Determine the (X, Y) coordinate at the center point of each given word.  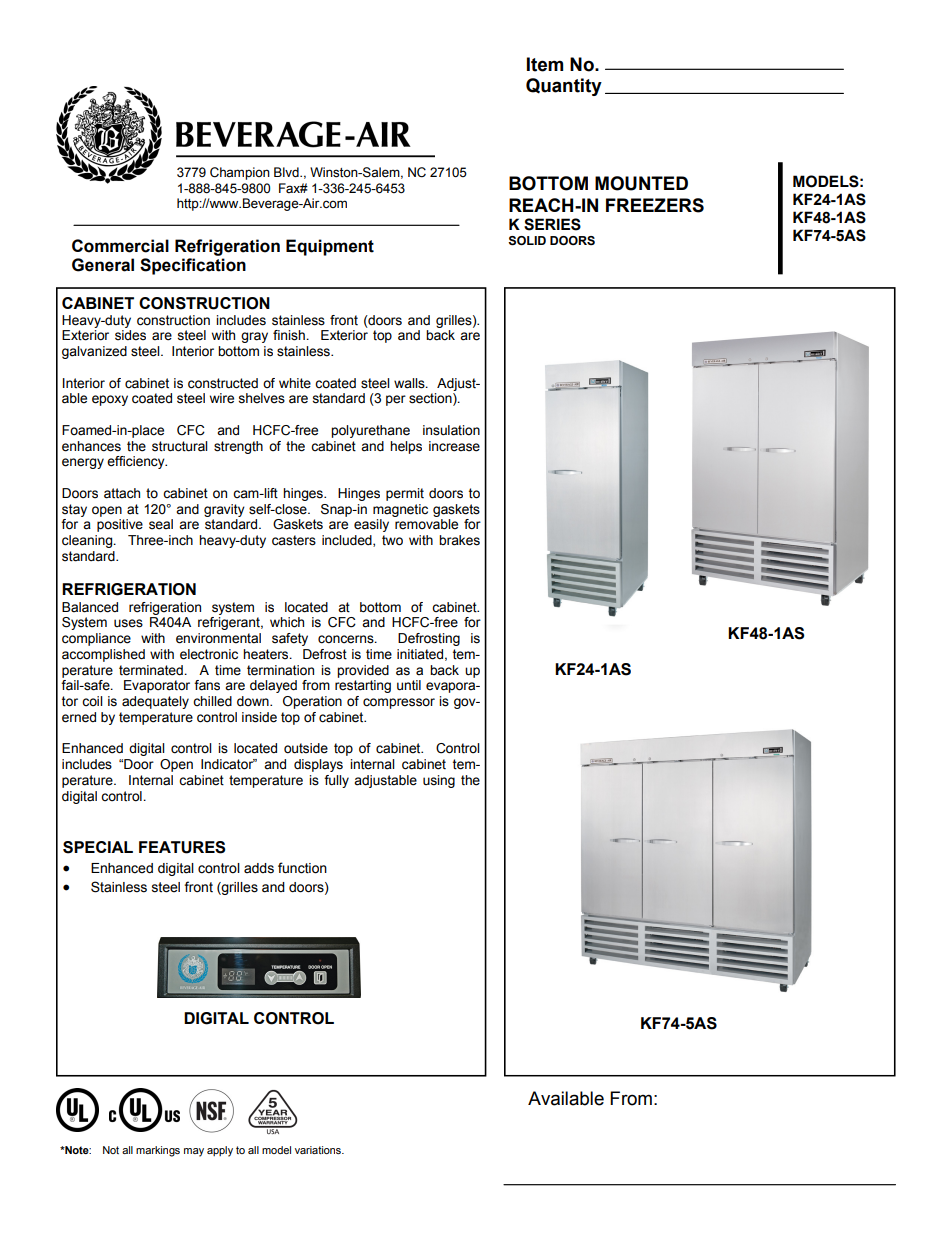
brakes (459, 540)
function (302, 868)
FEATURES (182, 847)
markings (158, 1151)
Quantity (564, 87)
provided (363, 671)
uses (128, 623)
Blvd (287, 172)
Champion (240, 173)
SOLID (527, 241)
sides (130, 335)
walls (410, 383)
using (439, 781)
